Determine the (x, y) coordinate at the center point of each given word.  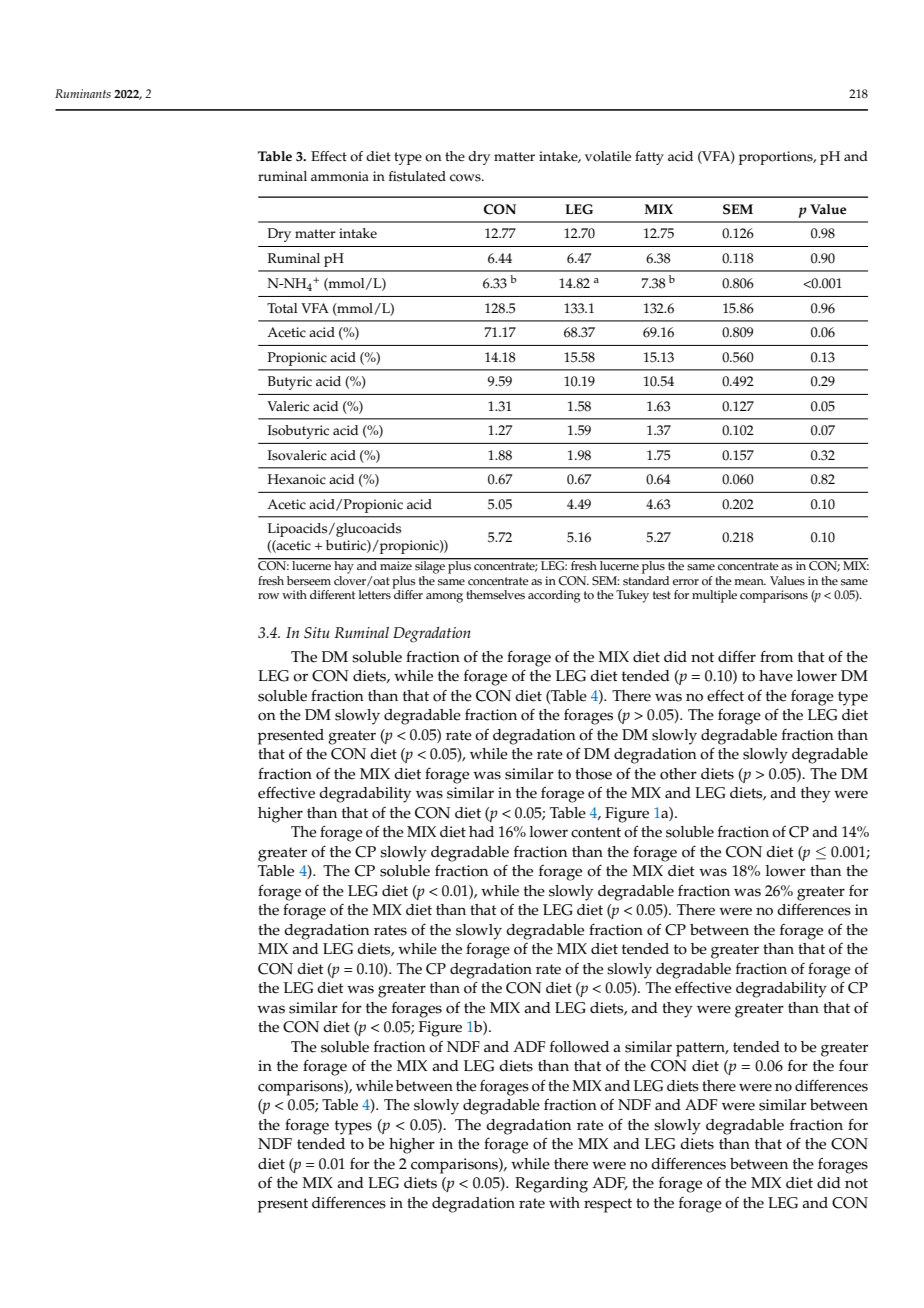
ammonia (340, 176)
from (776, 656)
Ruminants (83, 93)
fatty (649, 158)
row (268, 596)
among (444, 598)
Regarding (551, 1185)
